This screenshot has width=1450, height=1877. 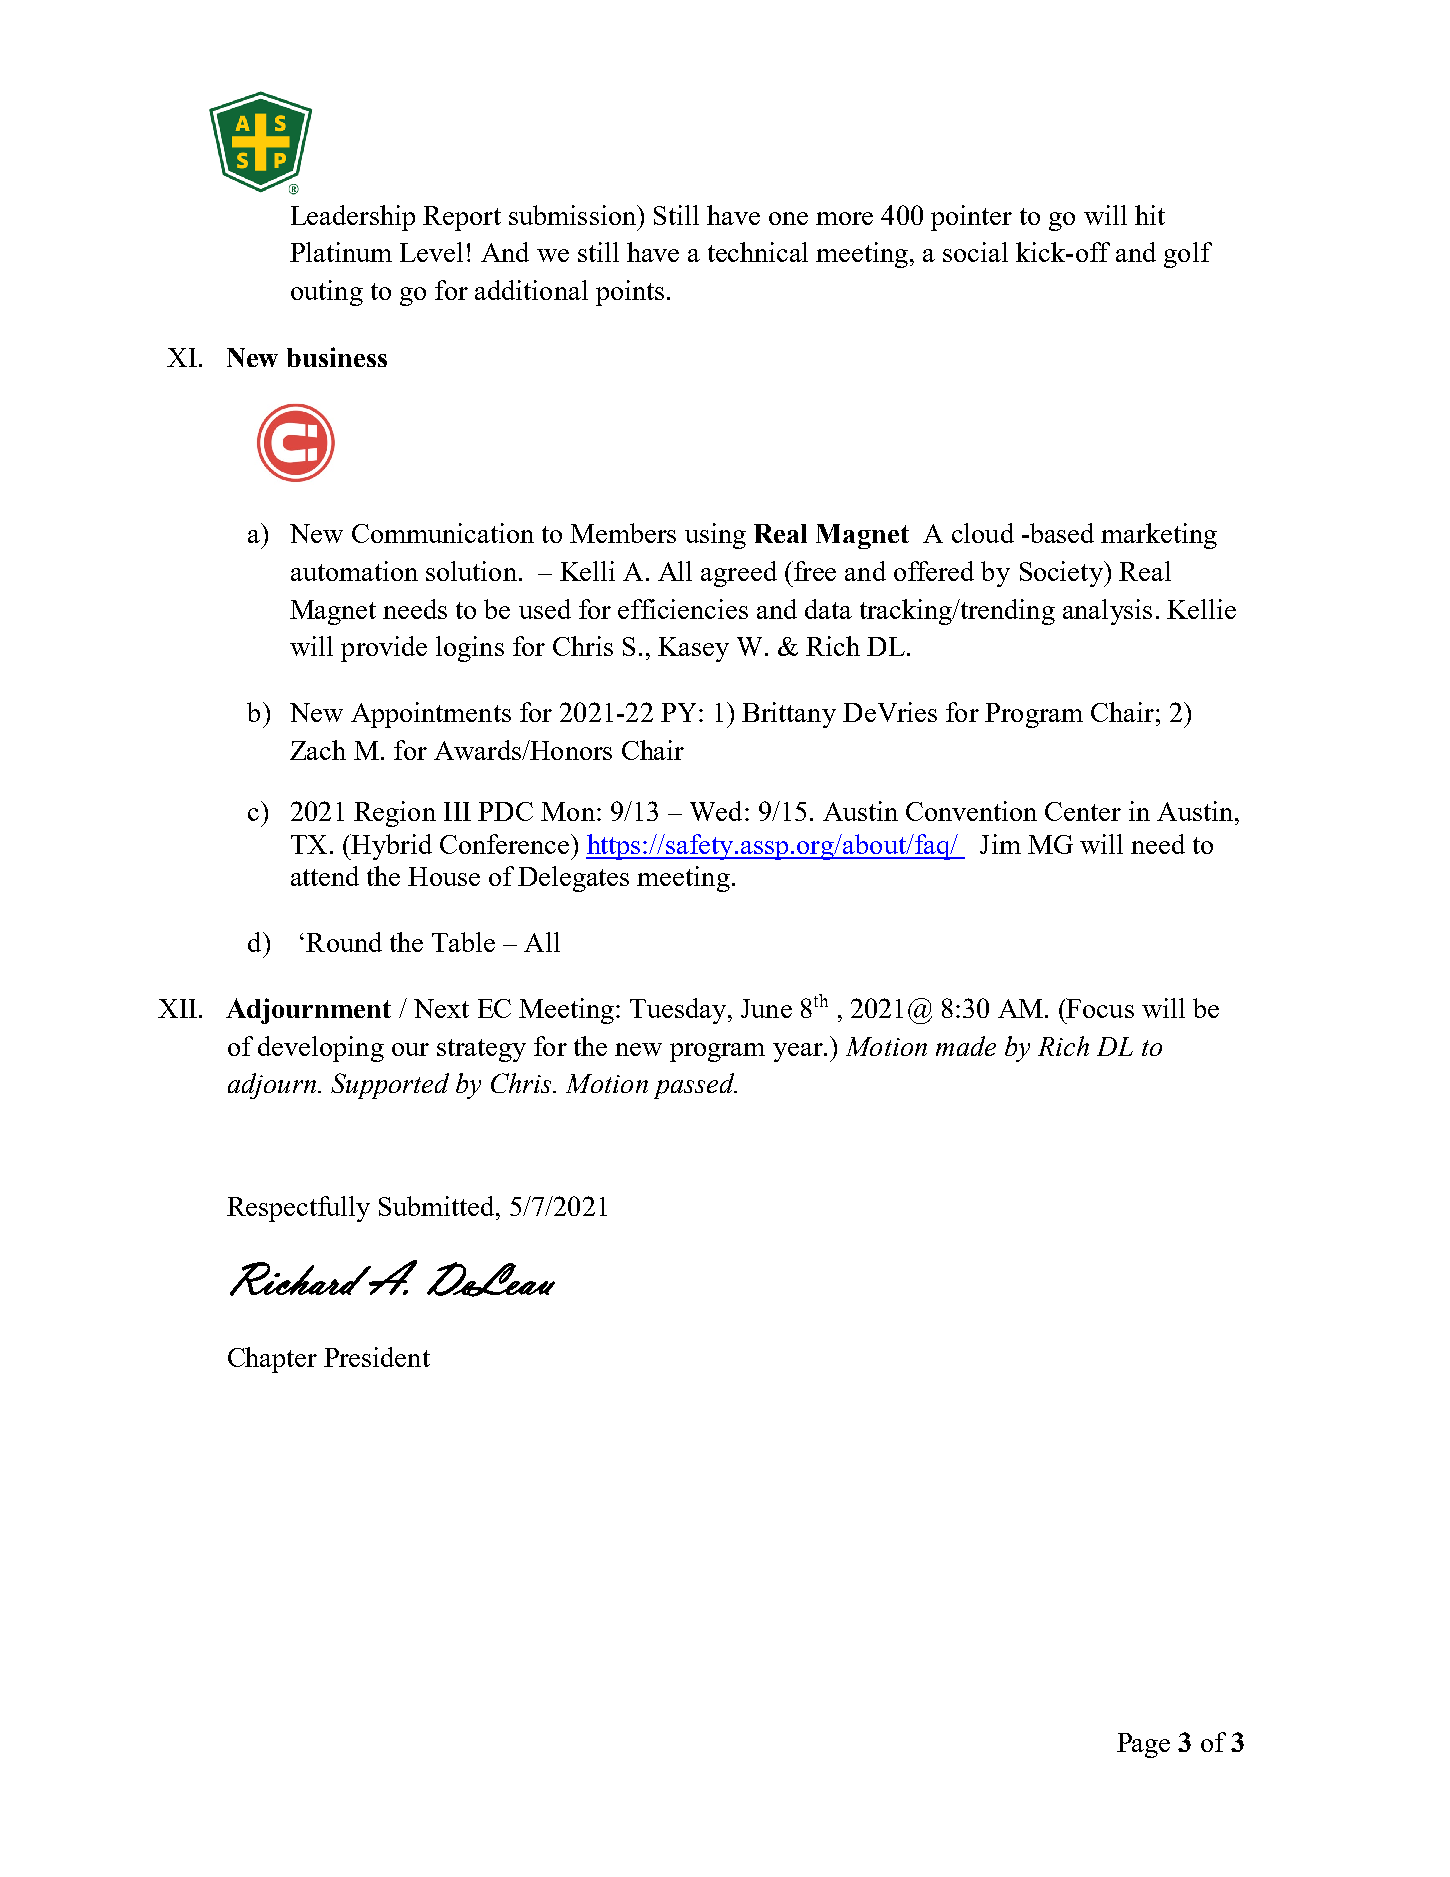 What do you see at coordinates (683, 609) in the screenshot?
I see `efficiencies` at bounding box center [683, 609].
